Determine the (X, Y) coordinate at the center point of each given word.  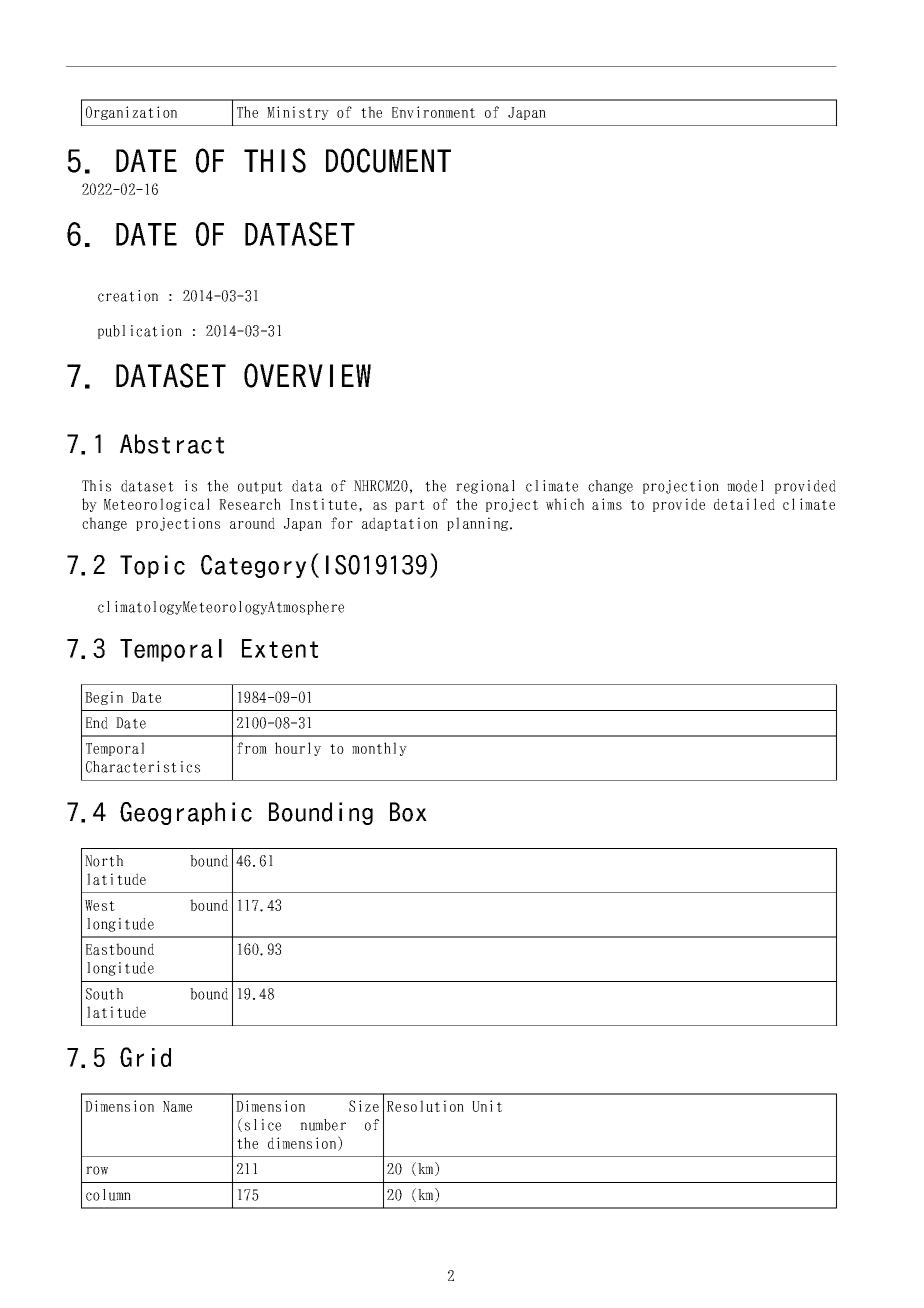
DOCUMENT (388, 160)
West (100, 905)
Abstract (172, 444)
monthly (379, 749)
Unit (487, 1106)
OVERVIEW (307, 375)
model (745, 486)
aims (607, 504)
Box (408, 812)
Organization (131, 113)
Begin (104, 698)
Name (177, 1106)
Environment (433, 112)
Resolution (425, 1106)
